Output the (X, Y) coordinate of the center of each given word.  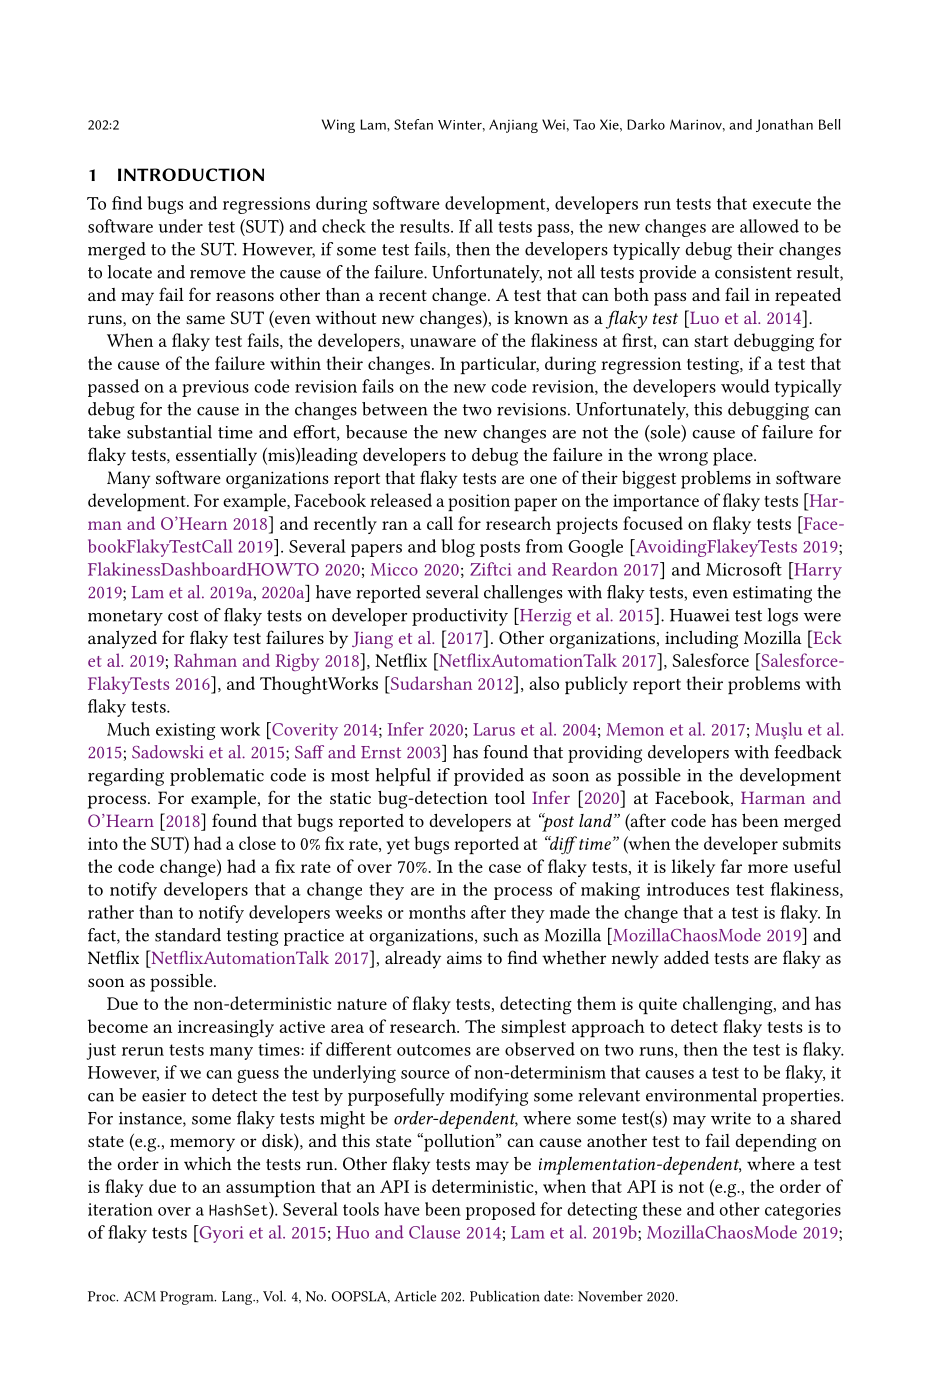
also (544, 683)
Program (188, 1298)
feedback (808, 752)
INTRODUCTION (191, 174)
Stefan (413, 124)
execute (782, 204)
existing (185, 731)
